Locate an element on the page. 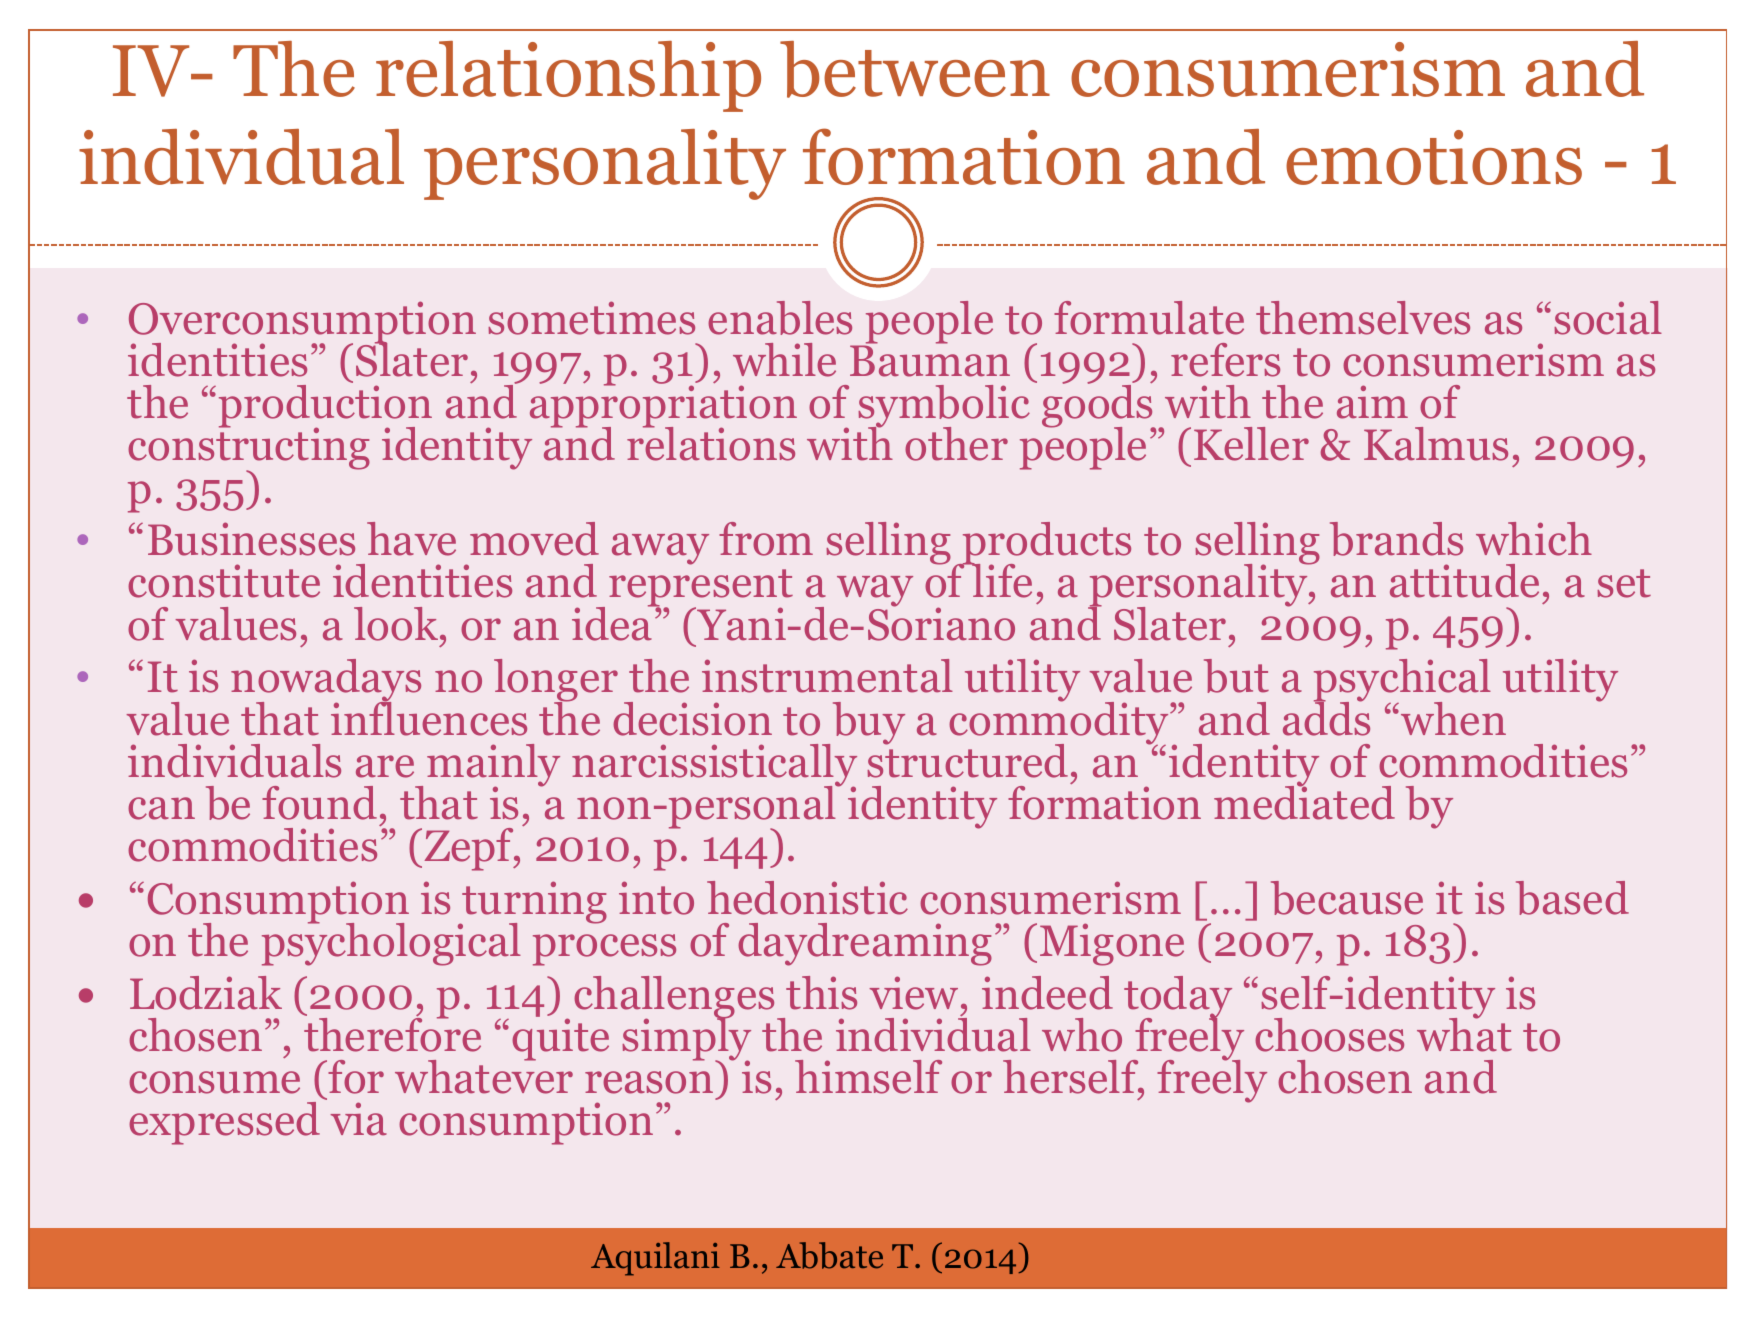  hedonistic is located at coordinates (807, 898).
